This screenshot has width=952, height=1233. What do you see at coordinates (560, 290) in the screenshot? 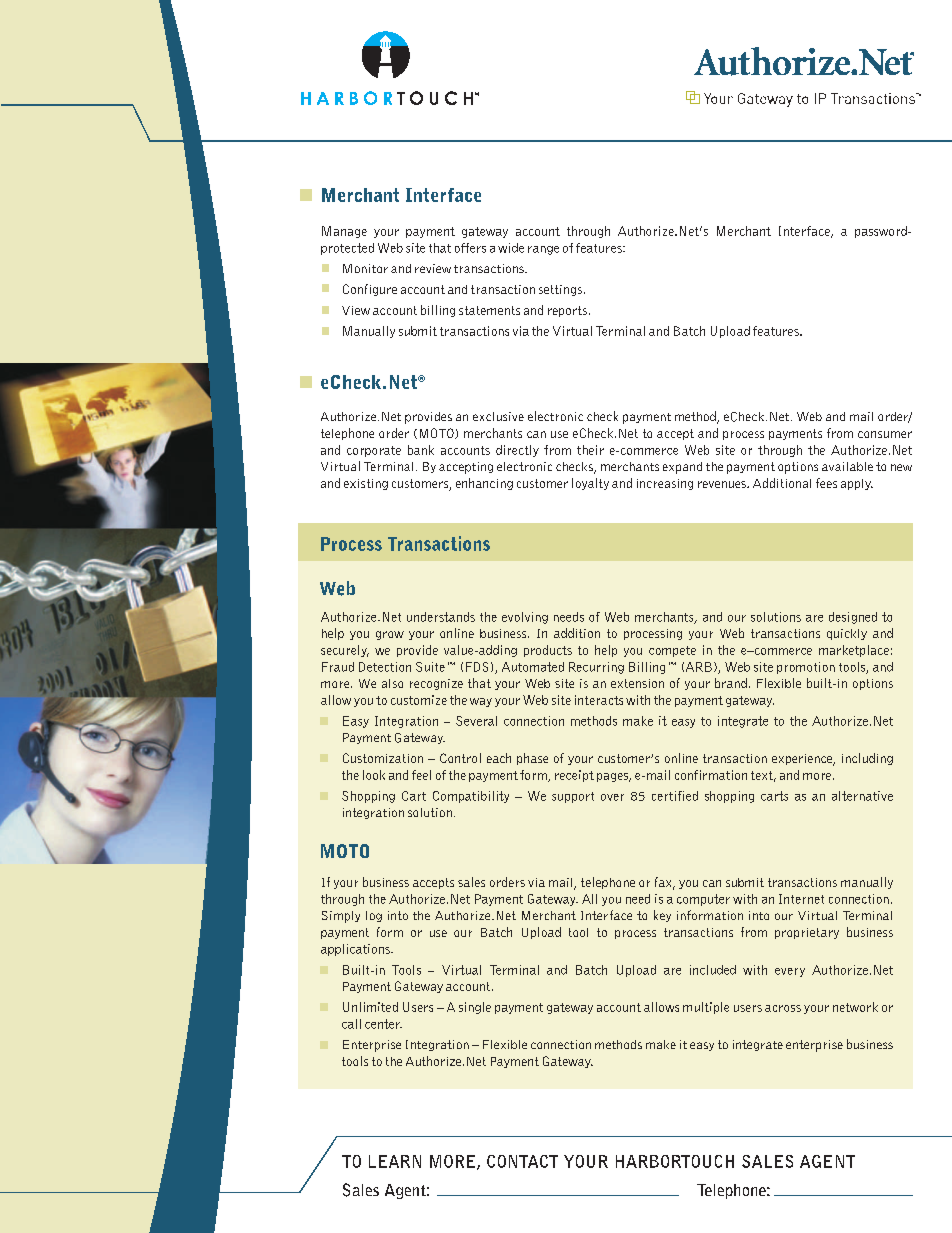
I see `settings` at bounding box center [560, 290].
